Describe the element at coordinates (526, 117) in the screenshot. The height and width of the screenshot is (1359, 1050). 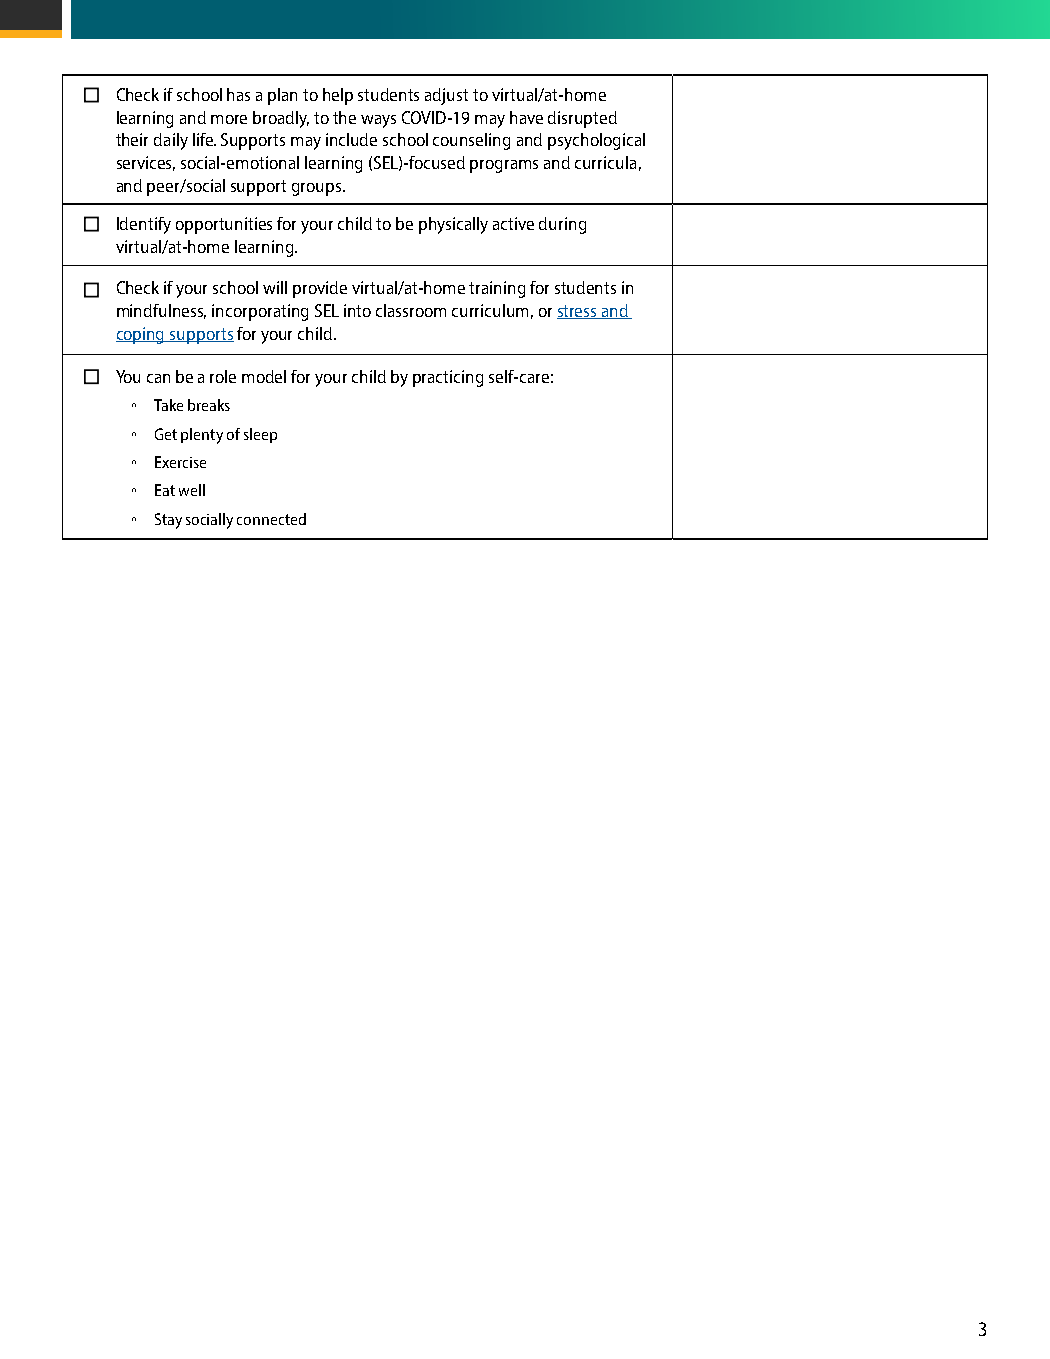
I see `have` at that location.
